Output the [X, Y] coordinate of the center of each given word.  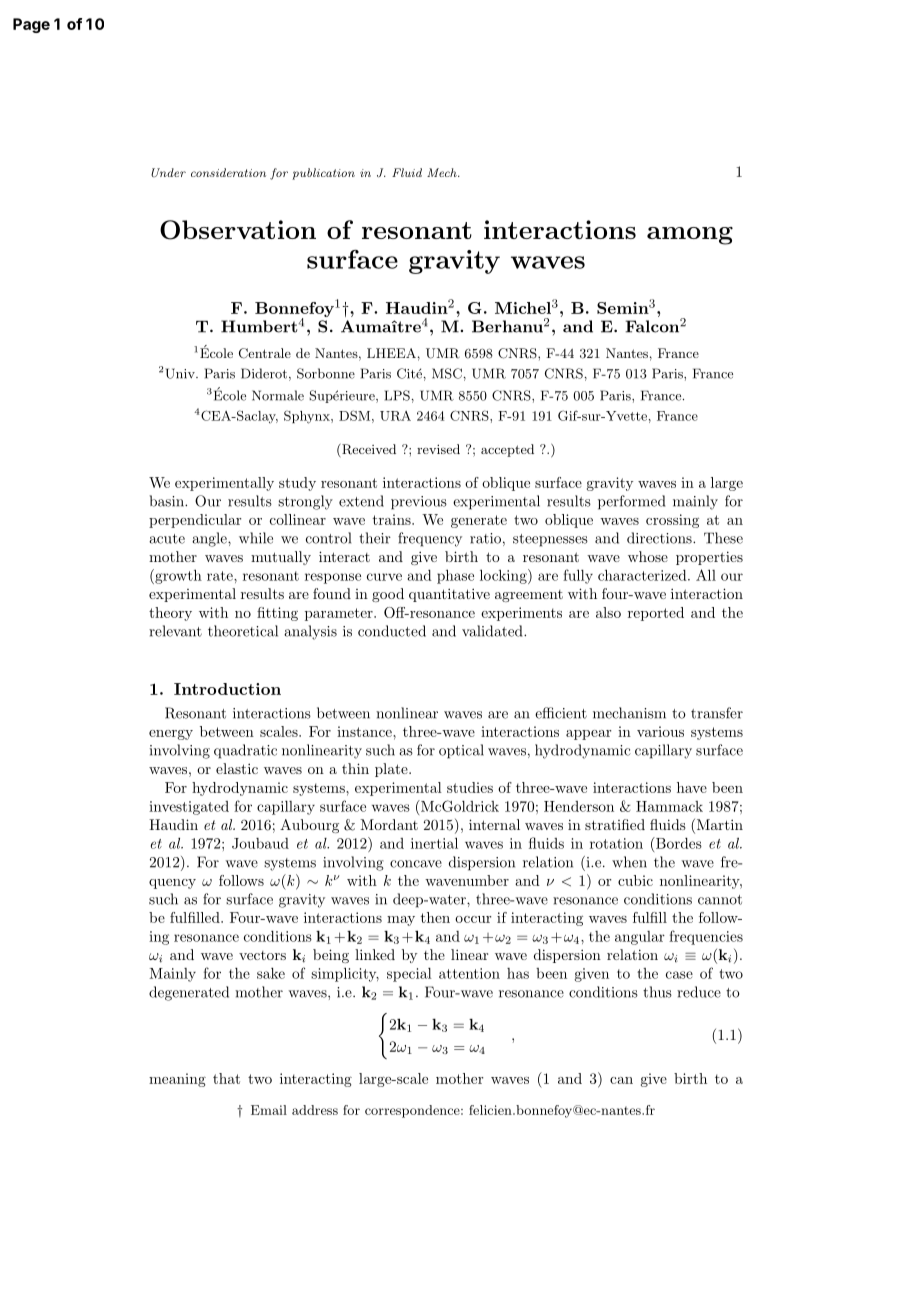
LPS [397, 395]
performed [631, 502]
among [690, 236]
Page [31, 25]
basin [168, 501]
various [660, 731]
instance [365, 731]
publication [323, 174]
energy [171, 735]
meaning [177, 1080]
